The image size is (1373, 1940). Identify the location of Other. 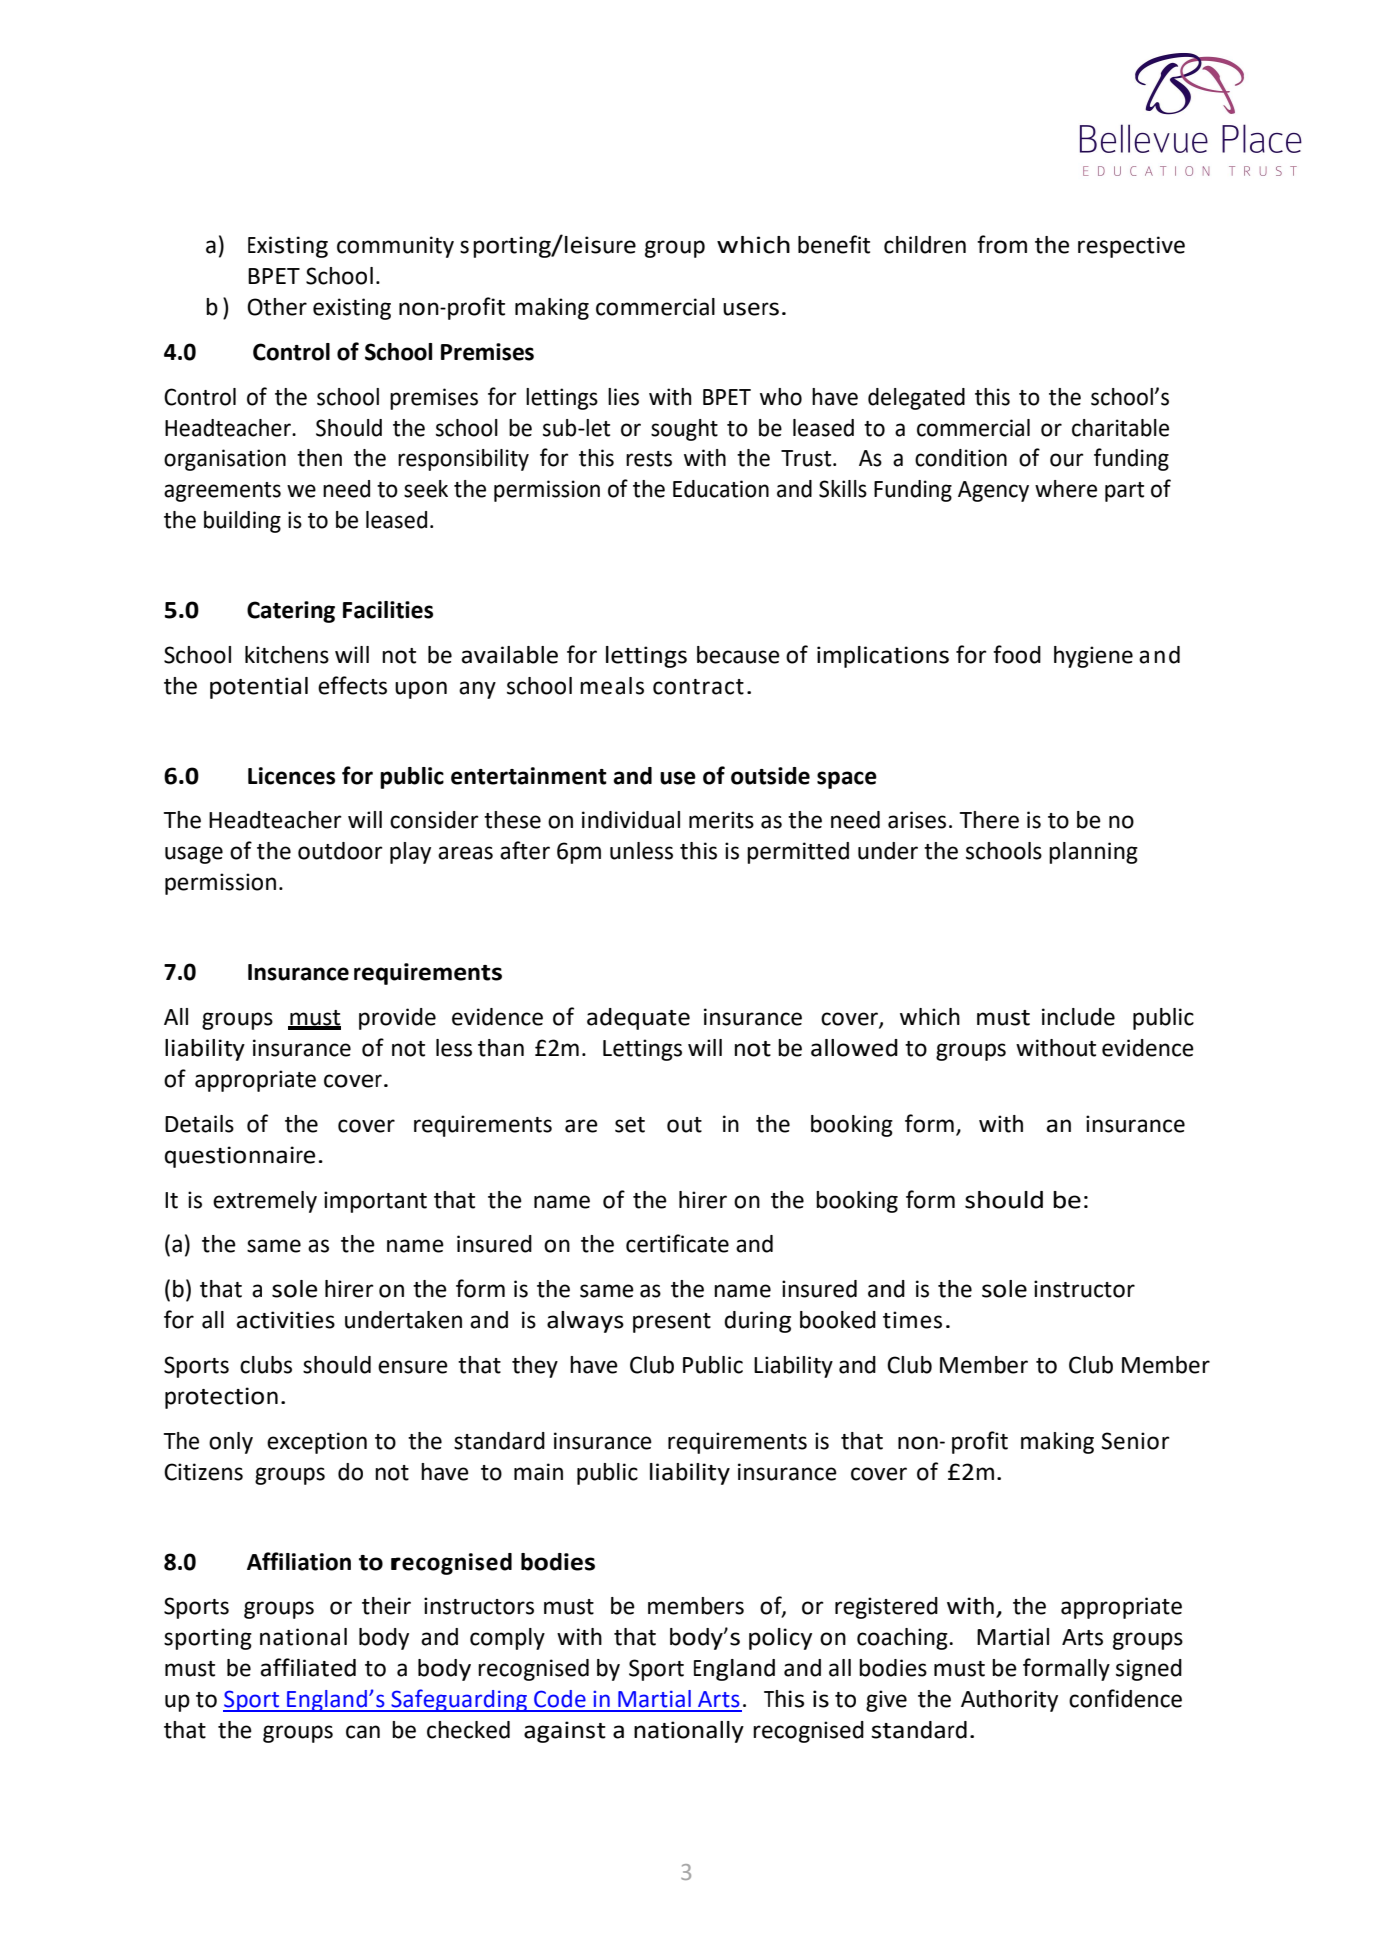
(277, 307).
